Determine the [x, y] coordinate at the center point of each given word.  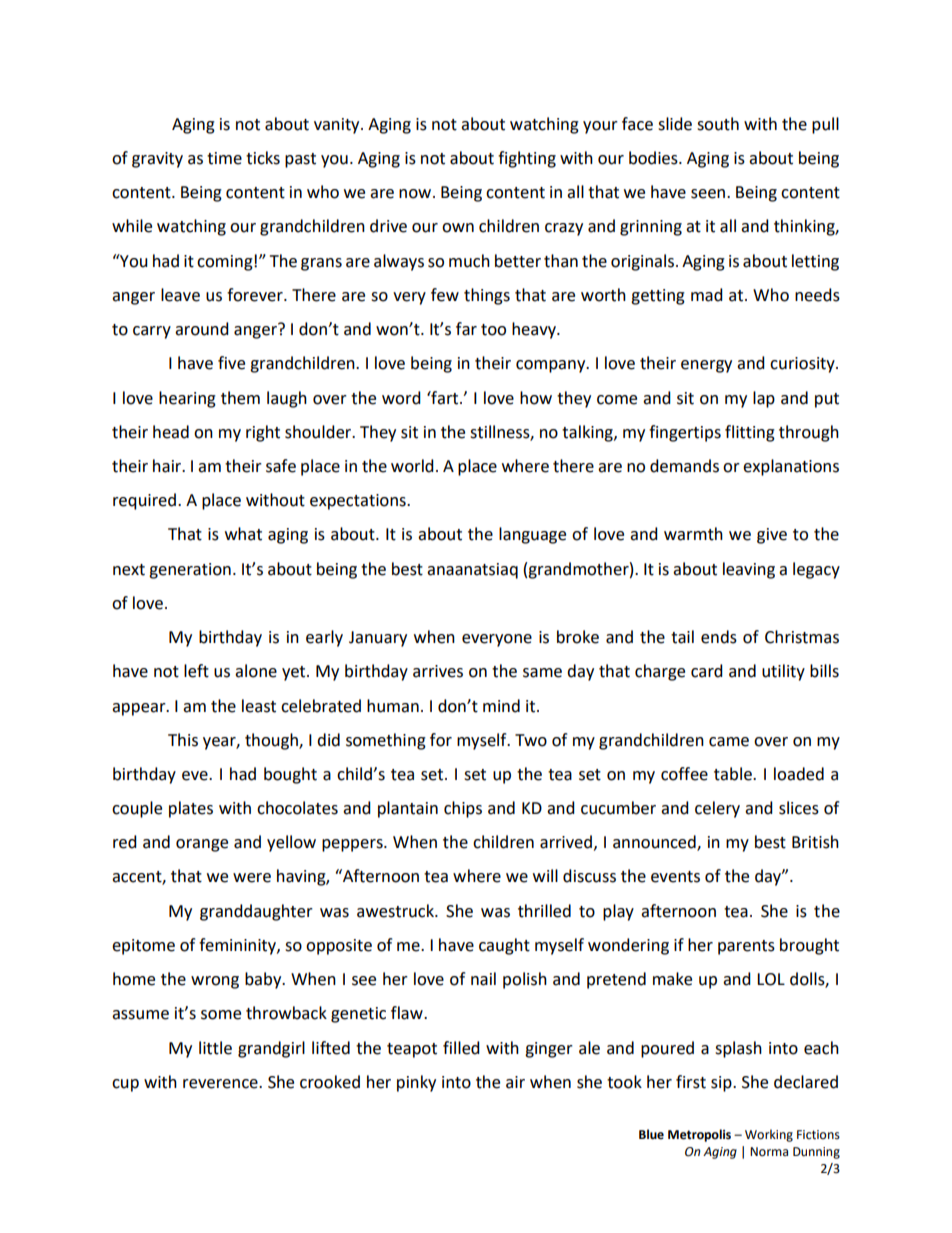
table [734, 774]
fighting [527, 159]
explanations [791, 467]
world [412, 466]
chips [463, 809]
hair [168, 466]
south [718, 124]
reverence [221, 1084]
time [224, 158]
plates [191, 809]
